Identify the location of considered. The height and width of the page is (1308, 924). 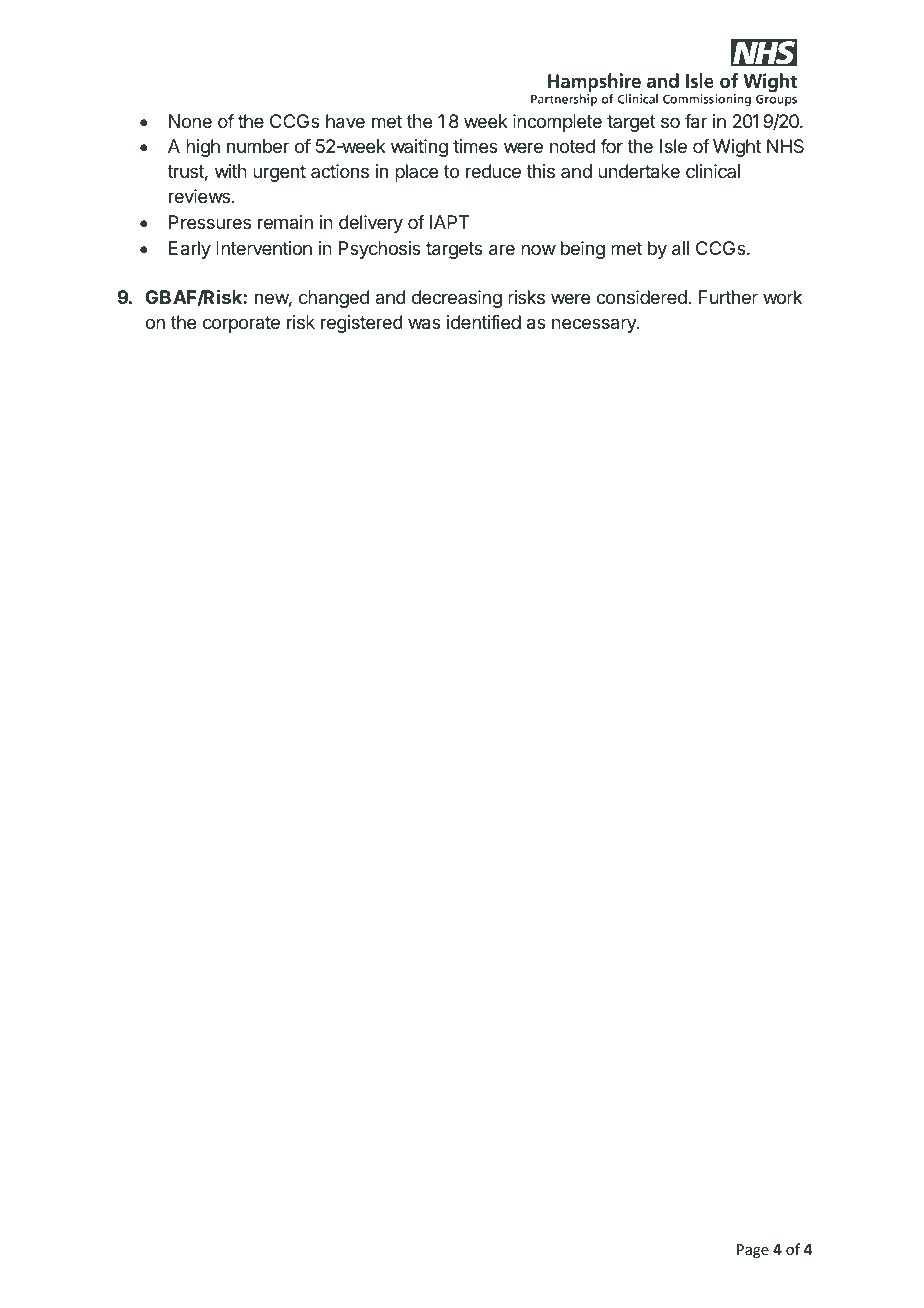
(642, 297).
